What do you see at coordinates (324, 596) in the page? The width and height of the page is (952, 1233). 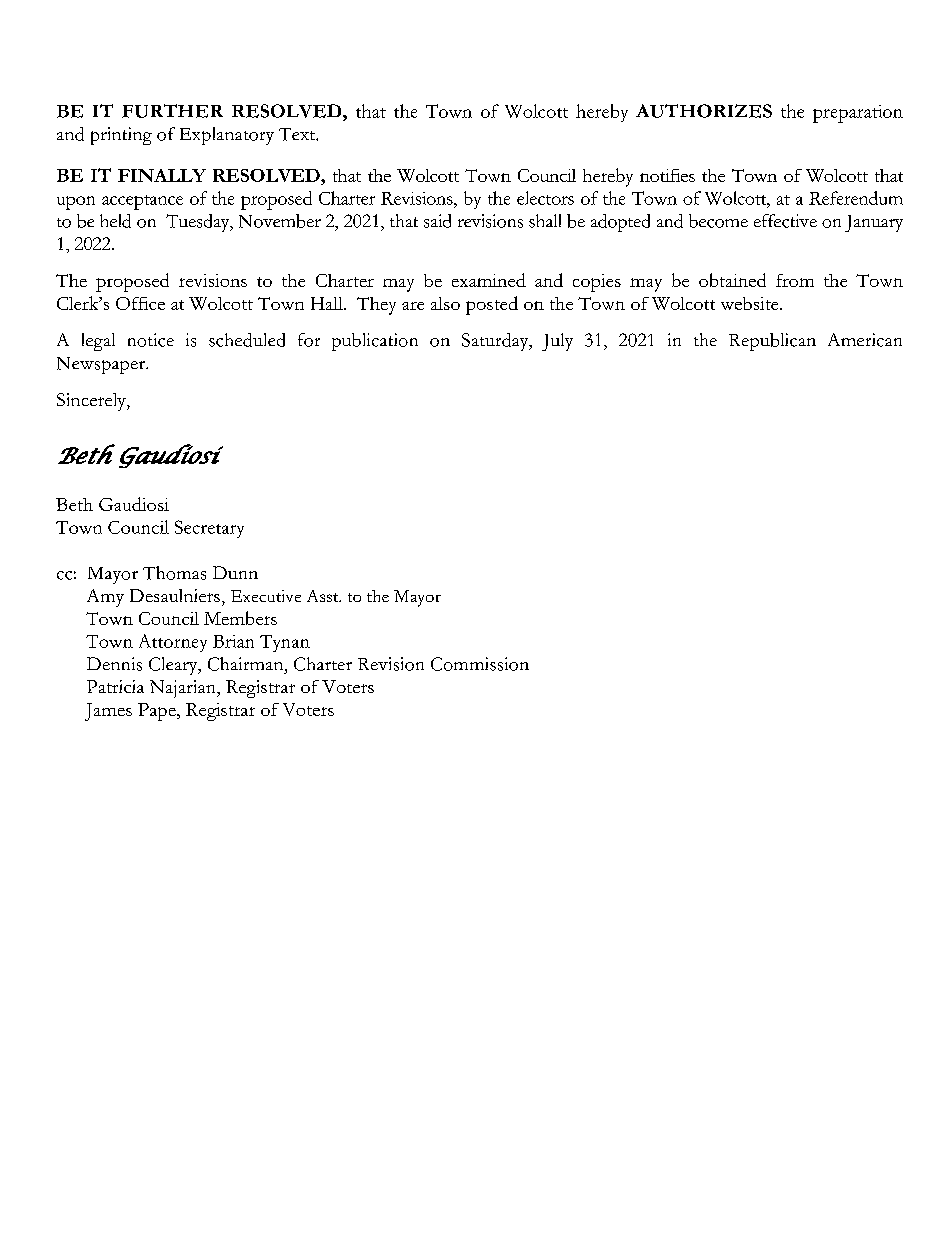 I see `Asst` at bounding box center [324, 596].
